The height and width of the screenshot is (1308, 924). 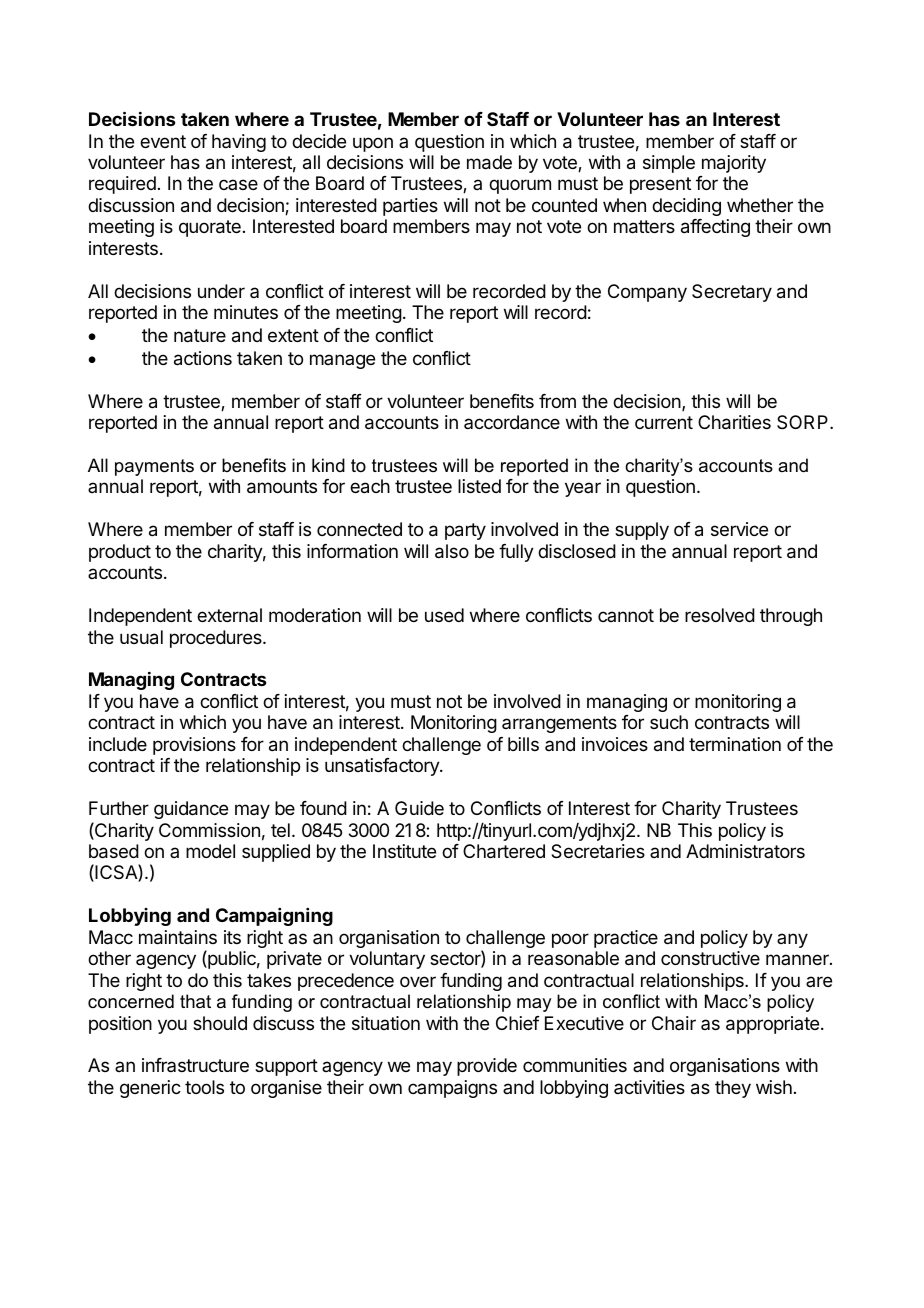 I want to click on resolved, so click(x=720, y=615).
